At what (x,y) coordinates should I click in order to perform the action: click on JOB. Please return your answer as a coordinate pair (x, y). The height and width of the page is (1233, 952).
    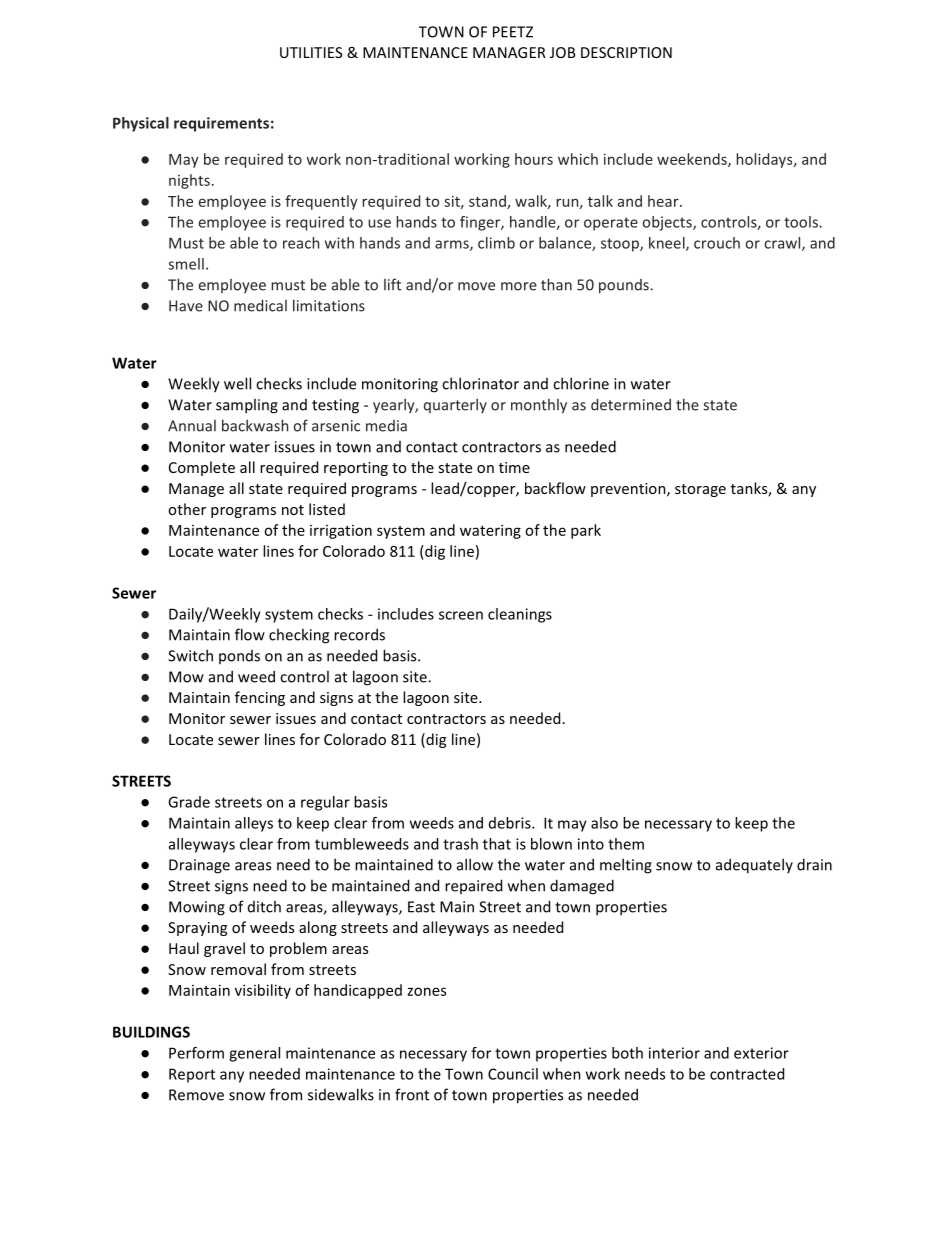
    Looking at the image, I should click on (562, 52).
